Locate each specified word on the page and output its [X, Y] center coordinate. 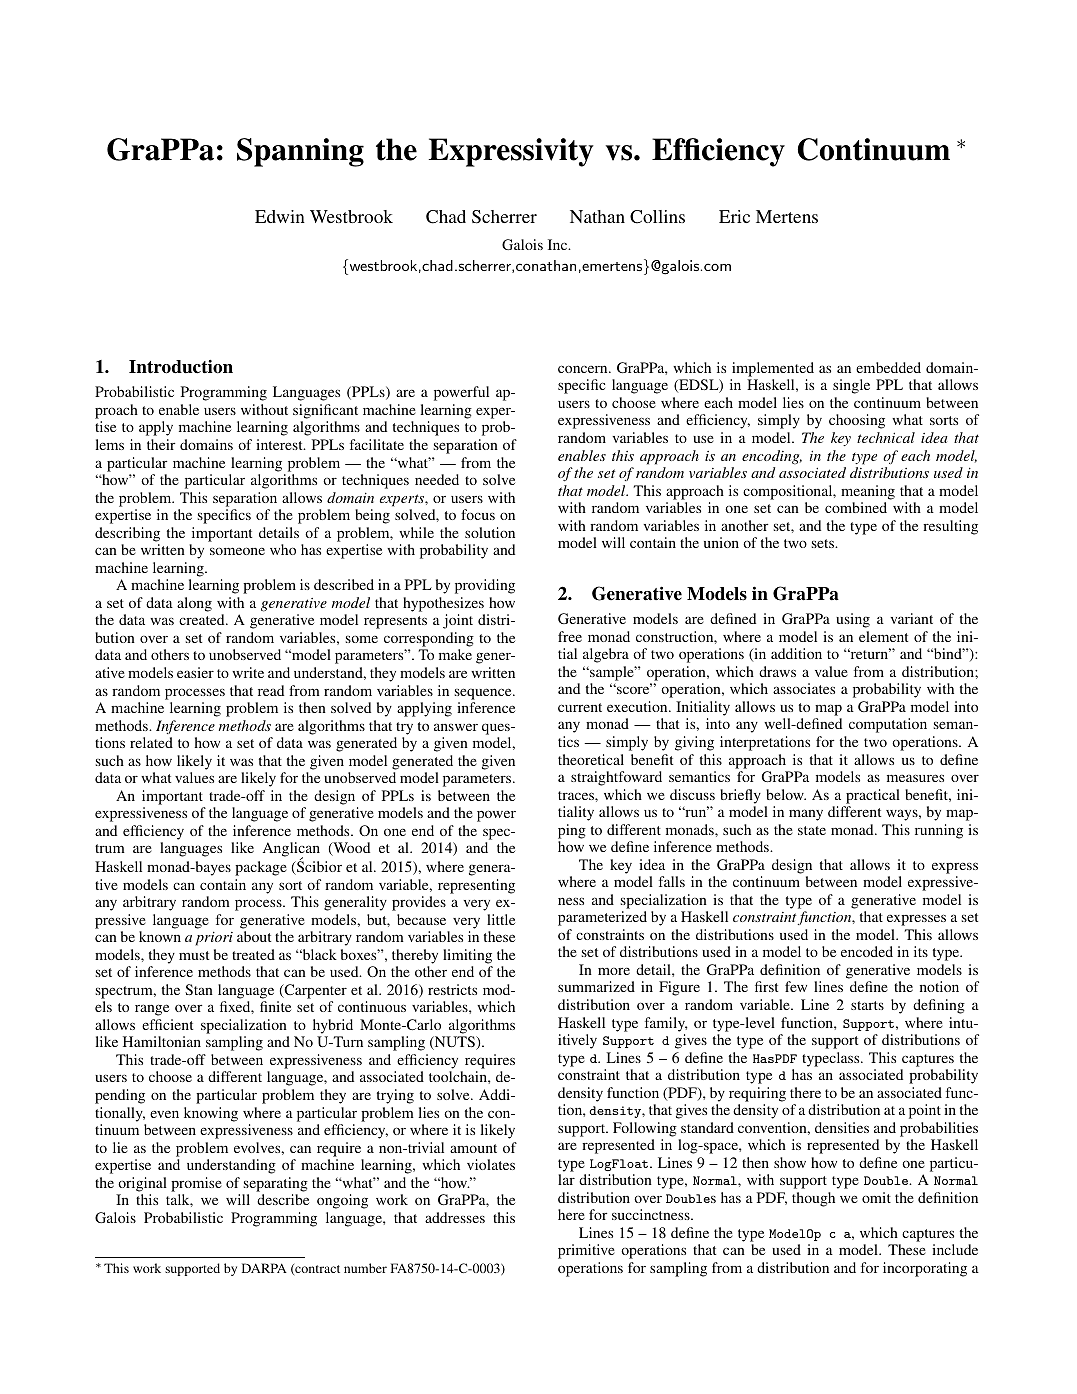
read [271, 690]
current [580, 707]
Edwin [280, 216]
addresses [455, 1217]
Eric [734, 216]
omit [876, 1197]
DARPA [264, 1268]
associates [804, 688]
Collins [657, 217]
